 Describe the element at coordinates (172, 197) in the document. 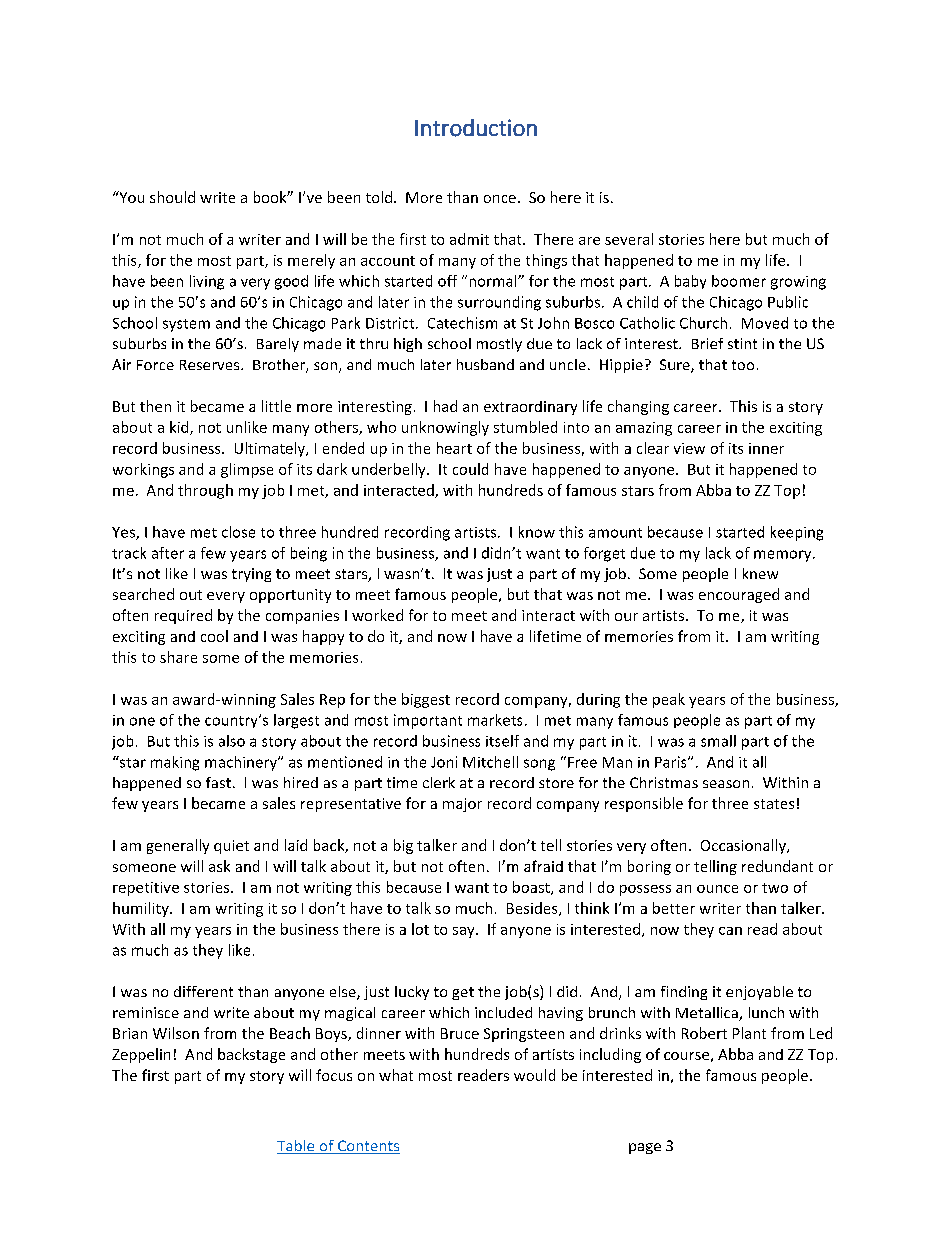

I see `should` at that location.
